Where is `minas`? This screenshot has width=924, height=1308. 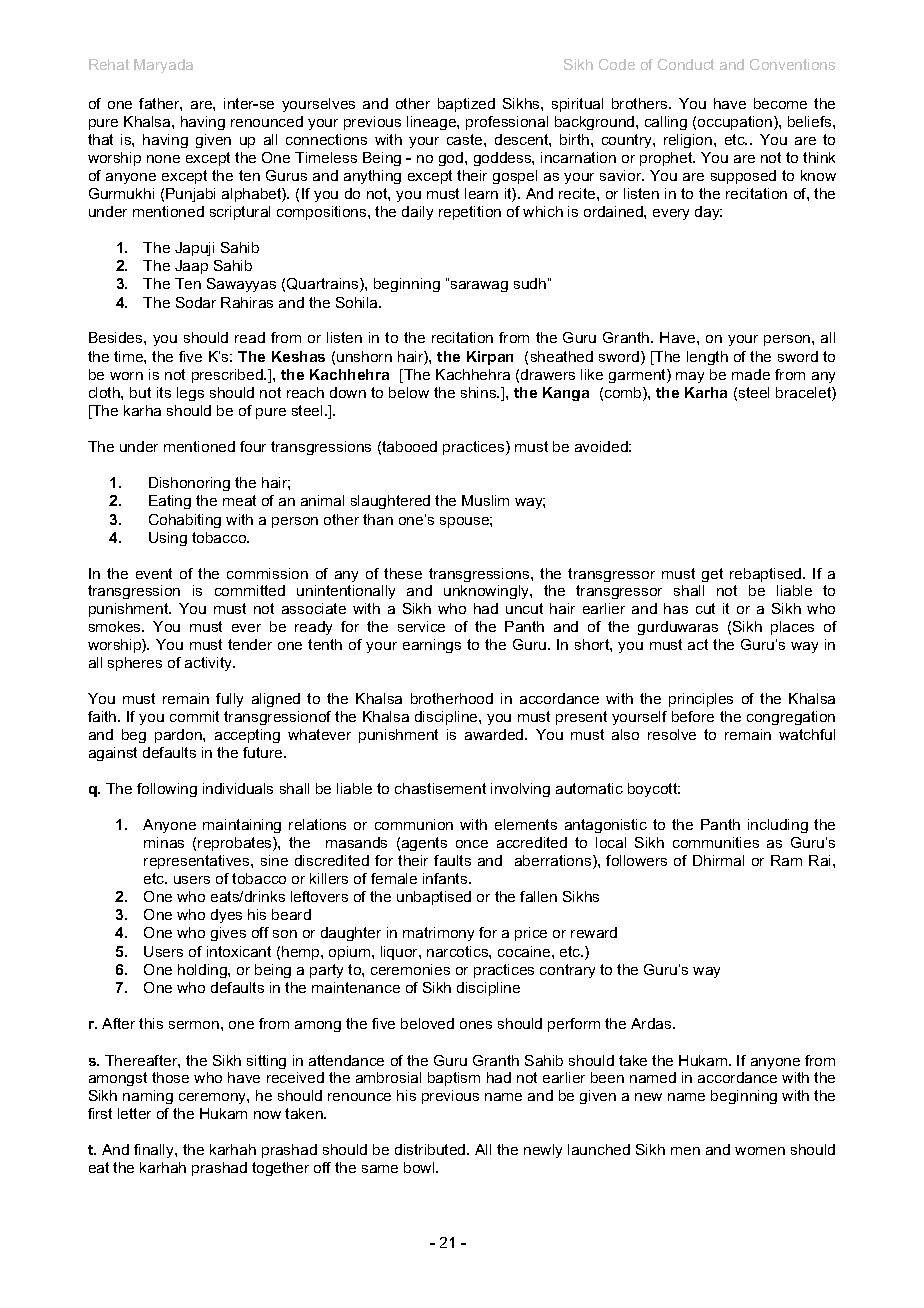 minas is located at coordinates (164, 842).
